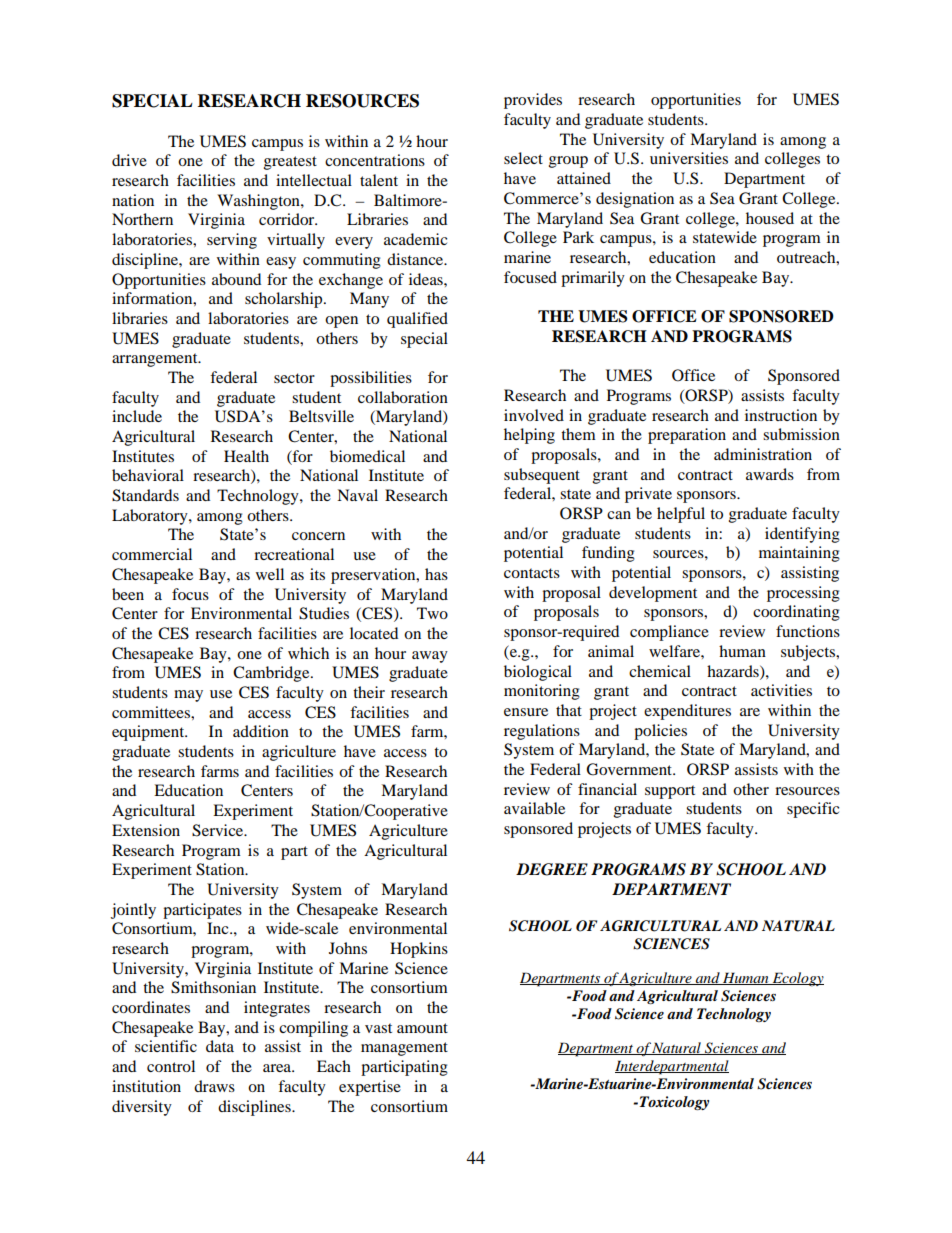  Describe the element at coordinates (523, 158) in the page. I see `select` at that location.
